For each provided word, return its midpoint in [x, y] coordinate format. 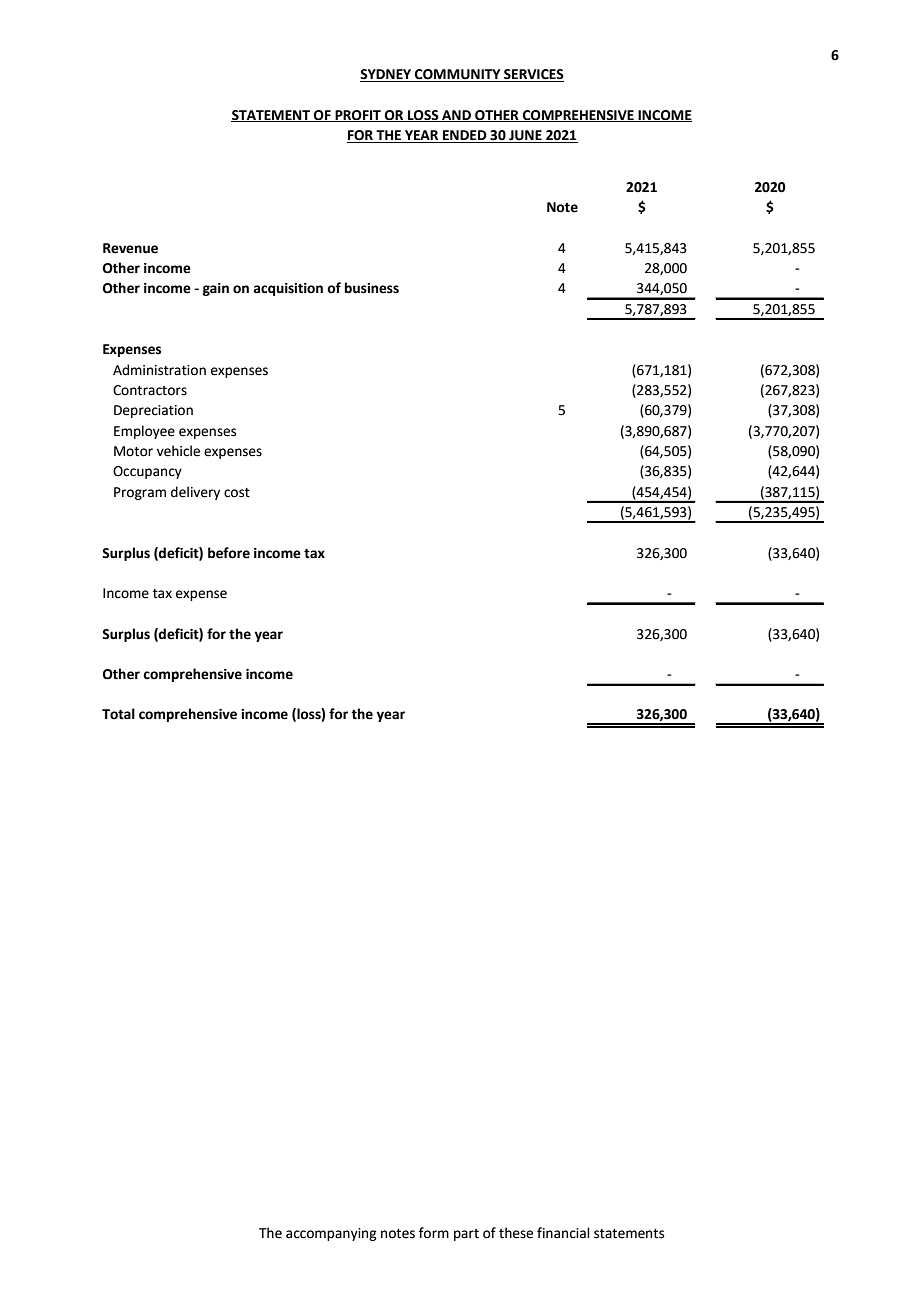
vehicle [178, 451]
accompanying [331, 1234]
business [372, 288]
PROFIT [358, 116]
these [516, 1233]
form [434, 1233]
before [229, 553]
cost [237, 493]
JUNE [525, 136]
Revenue [130, 248]
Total [118, 714]
